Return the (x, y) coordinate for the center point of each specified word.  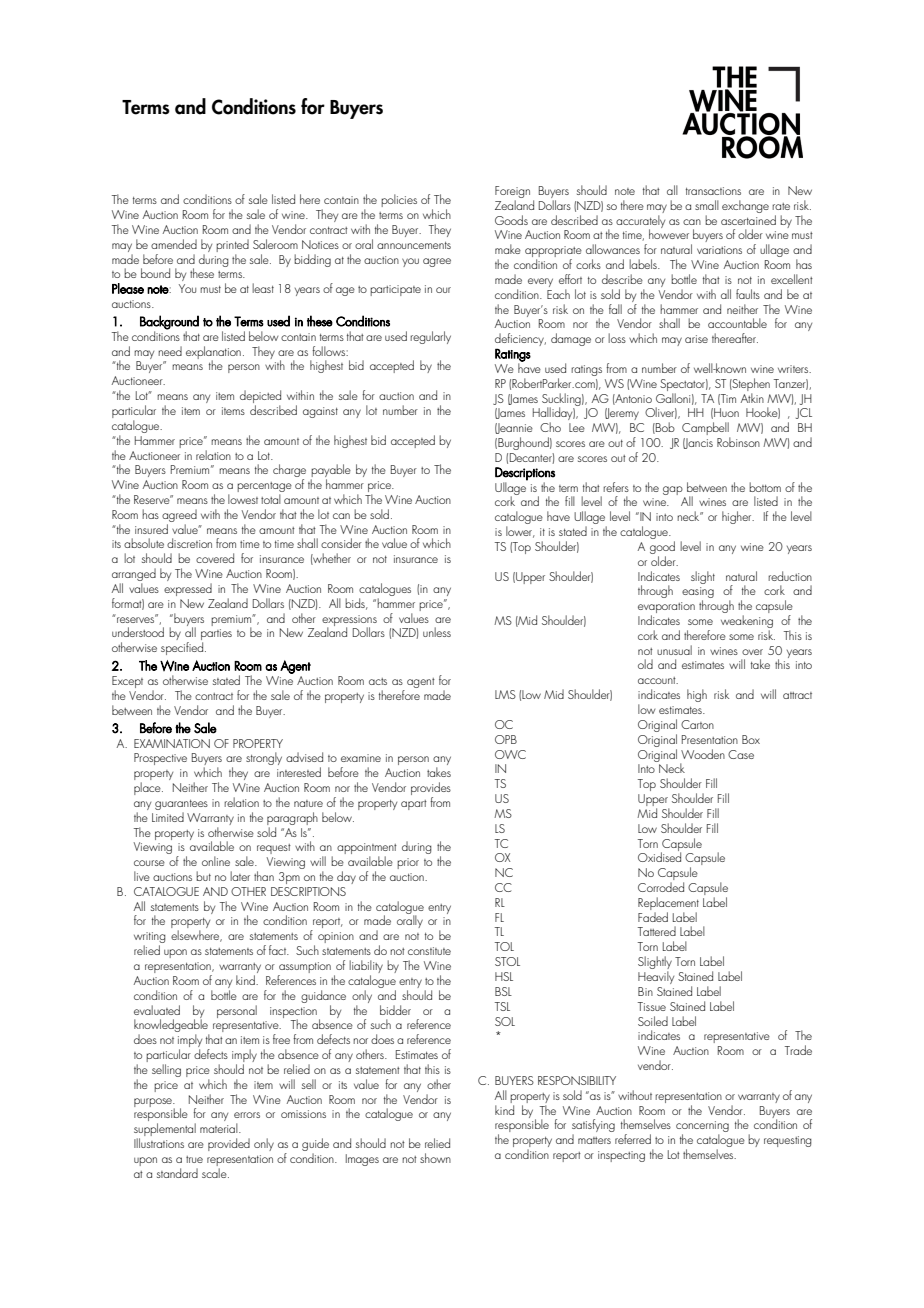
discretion (189, 543)
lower (520, 532)
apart (414, 805)
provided (229, 1144)
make (508, 249)
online (216, 861)
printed (232, 245)
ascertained (748, 220)
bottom (765, 487)
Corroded (661, 887)
